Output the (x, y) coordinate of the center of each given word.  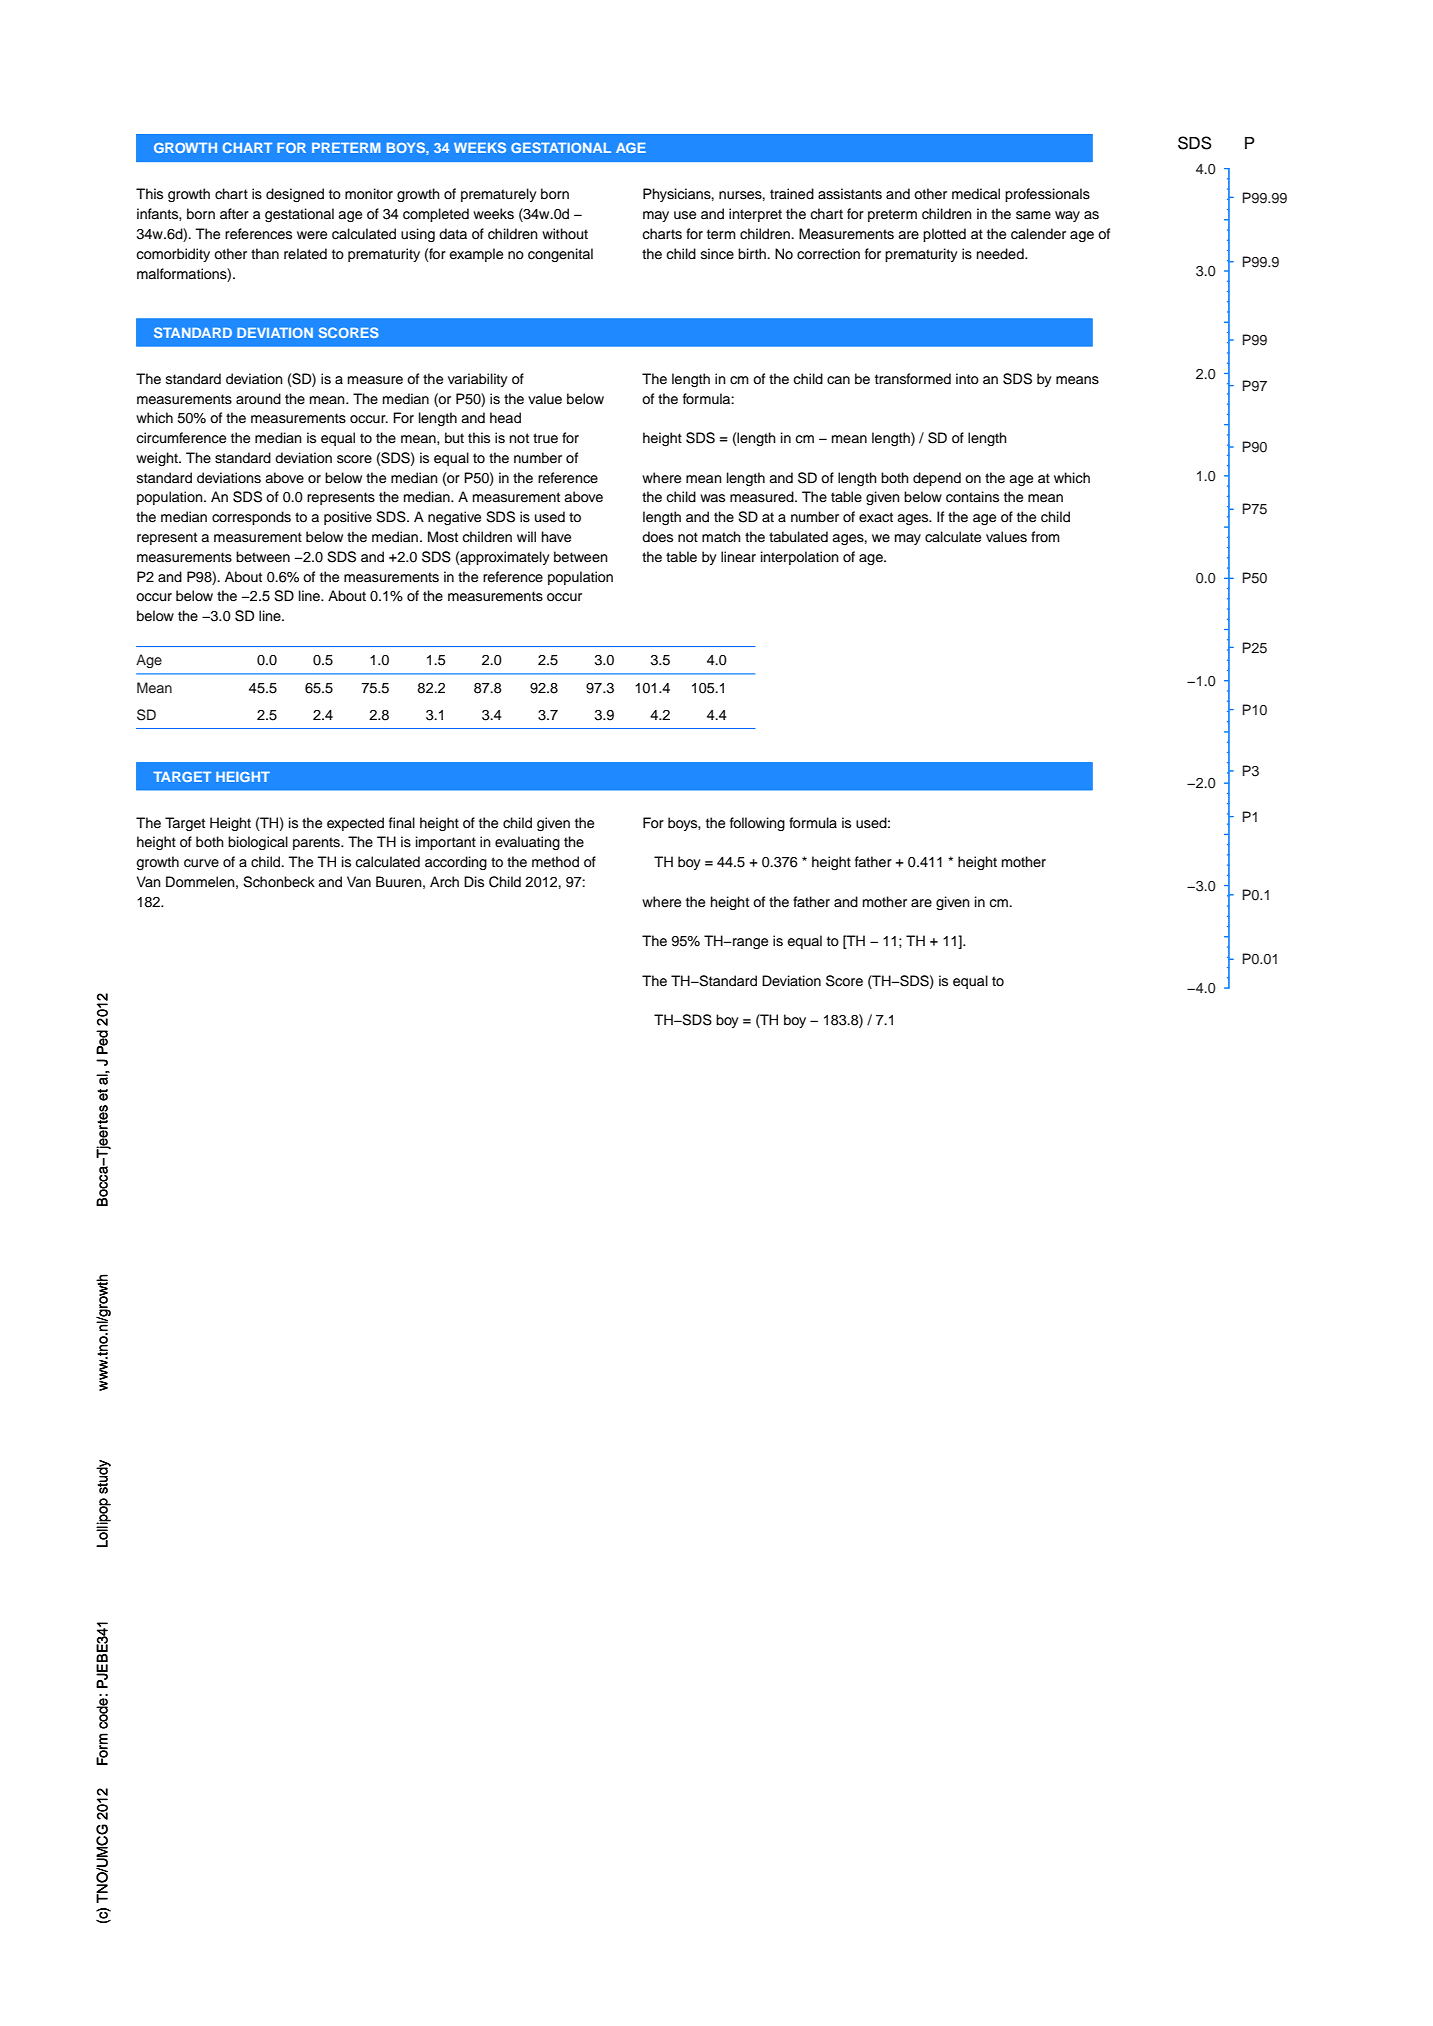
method (555, 862)
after (234, 214)
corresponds (251, 518)
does (657, 537)
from (1045, 536)
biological (258, 843)
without (565, 234)
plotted (944, 235)
